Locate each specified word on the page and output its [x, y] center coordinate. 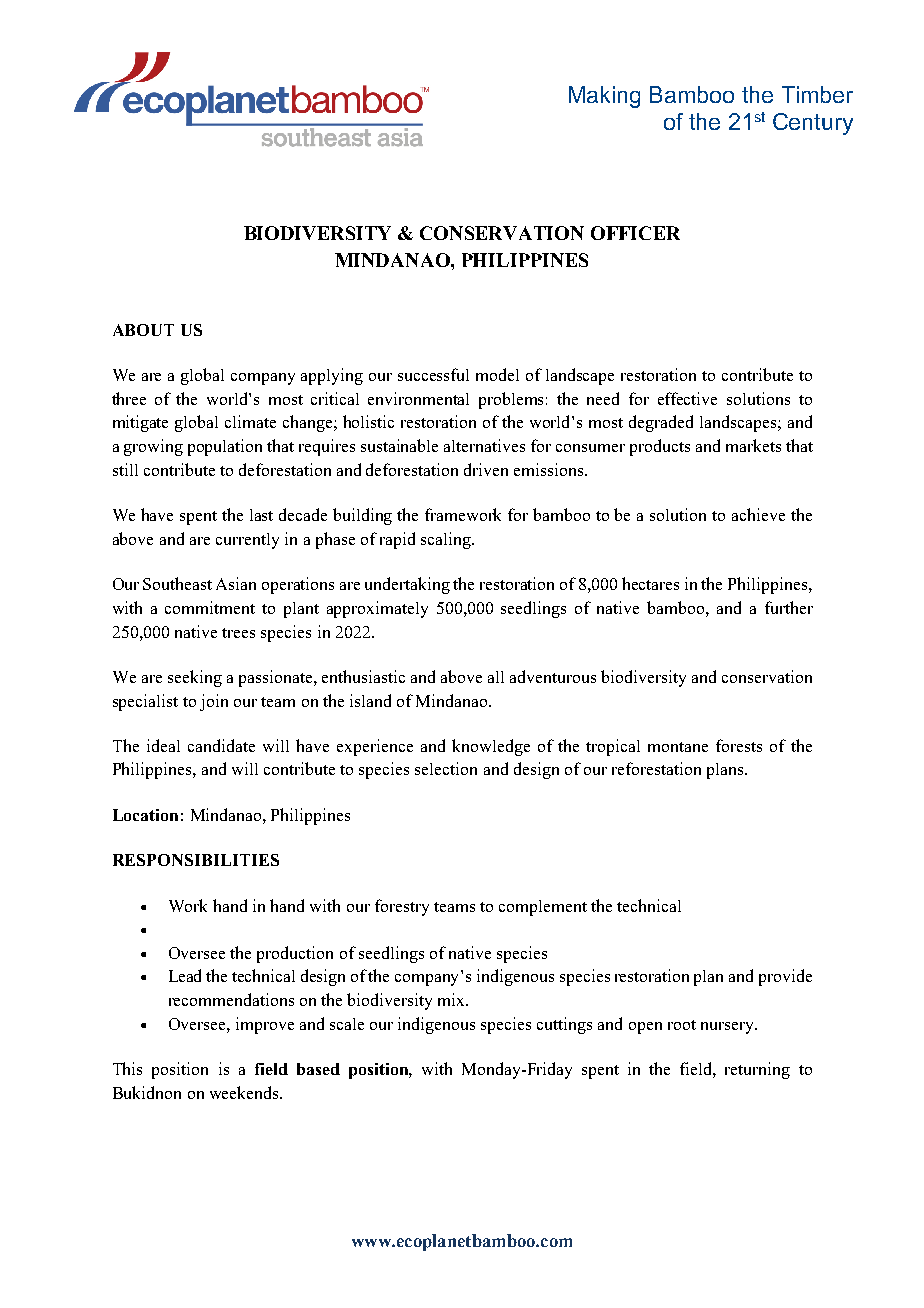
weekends [245, 1092]
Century [813, 124]
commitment [210, 607]
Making [604, 97]
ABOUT [143, 330]
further [789, 607]
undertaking [407, 585]
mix [453, 999]
